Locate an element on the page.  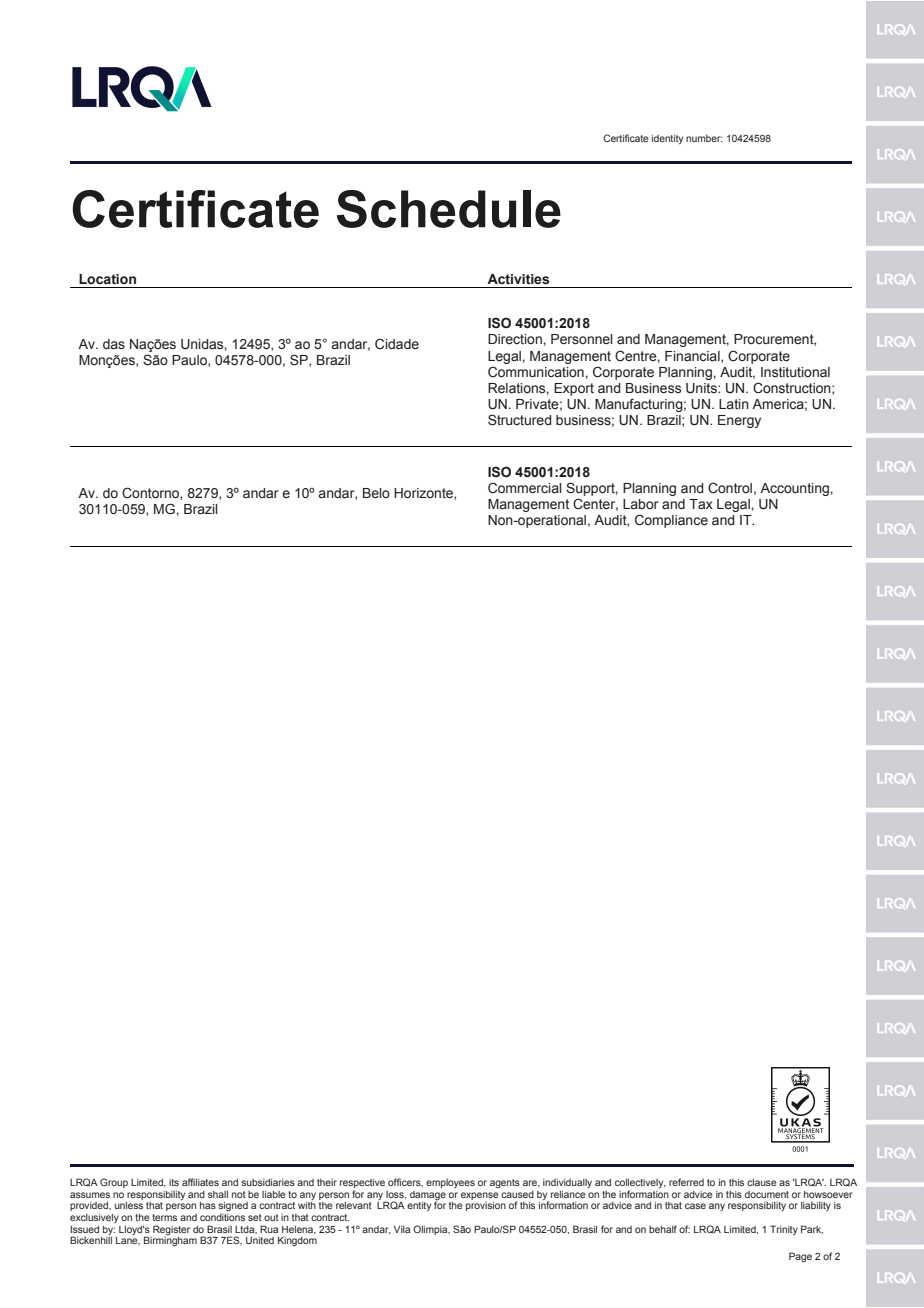
Schedule is located at coordinates (449, 209).
